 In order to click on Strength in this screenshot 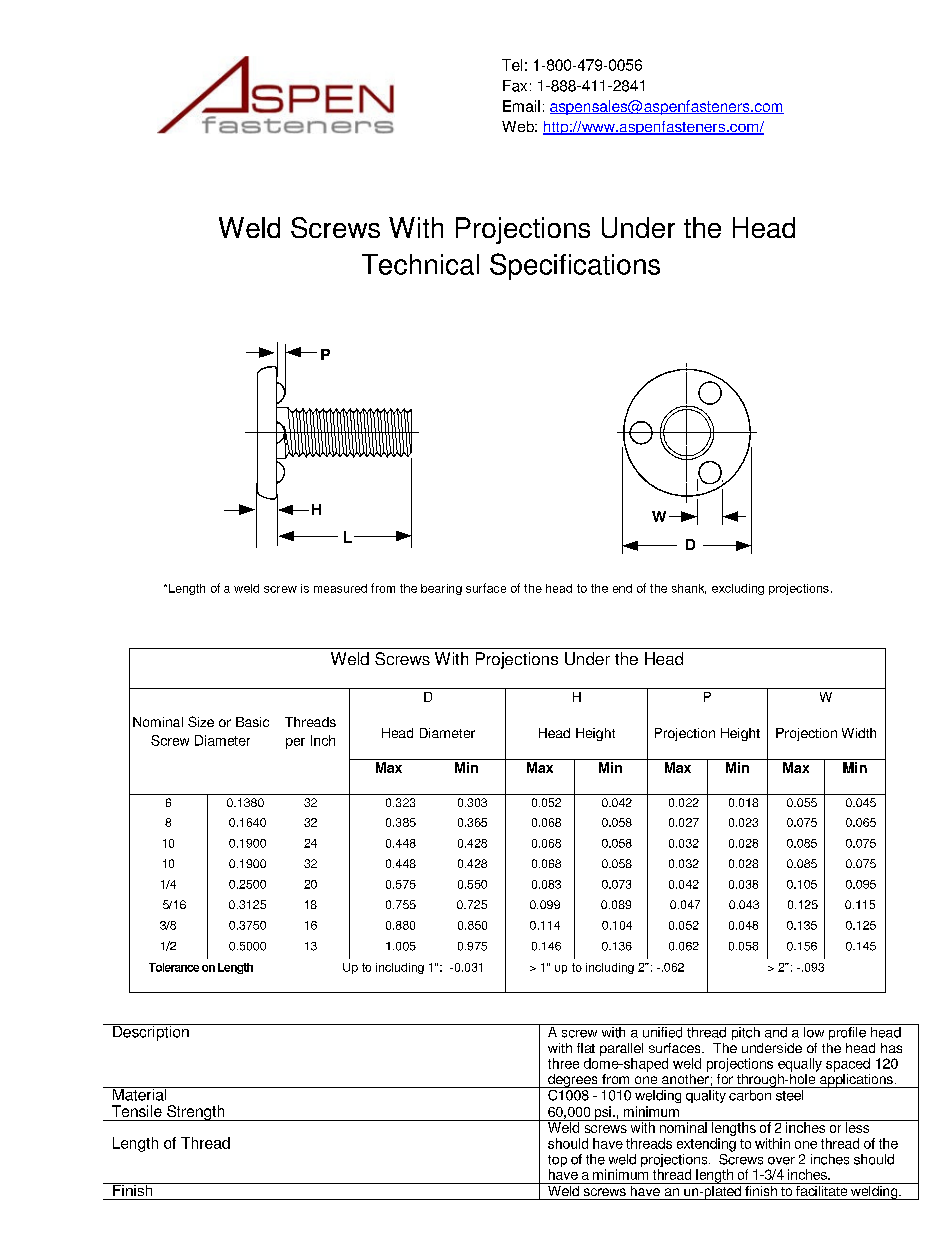, I will do `click(196, 1113)`.
